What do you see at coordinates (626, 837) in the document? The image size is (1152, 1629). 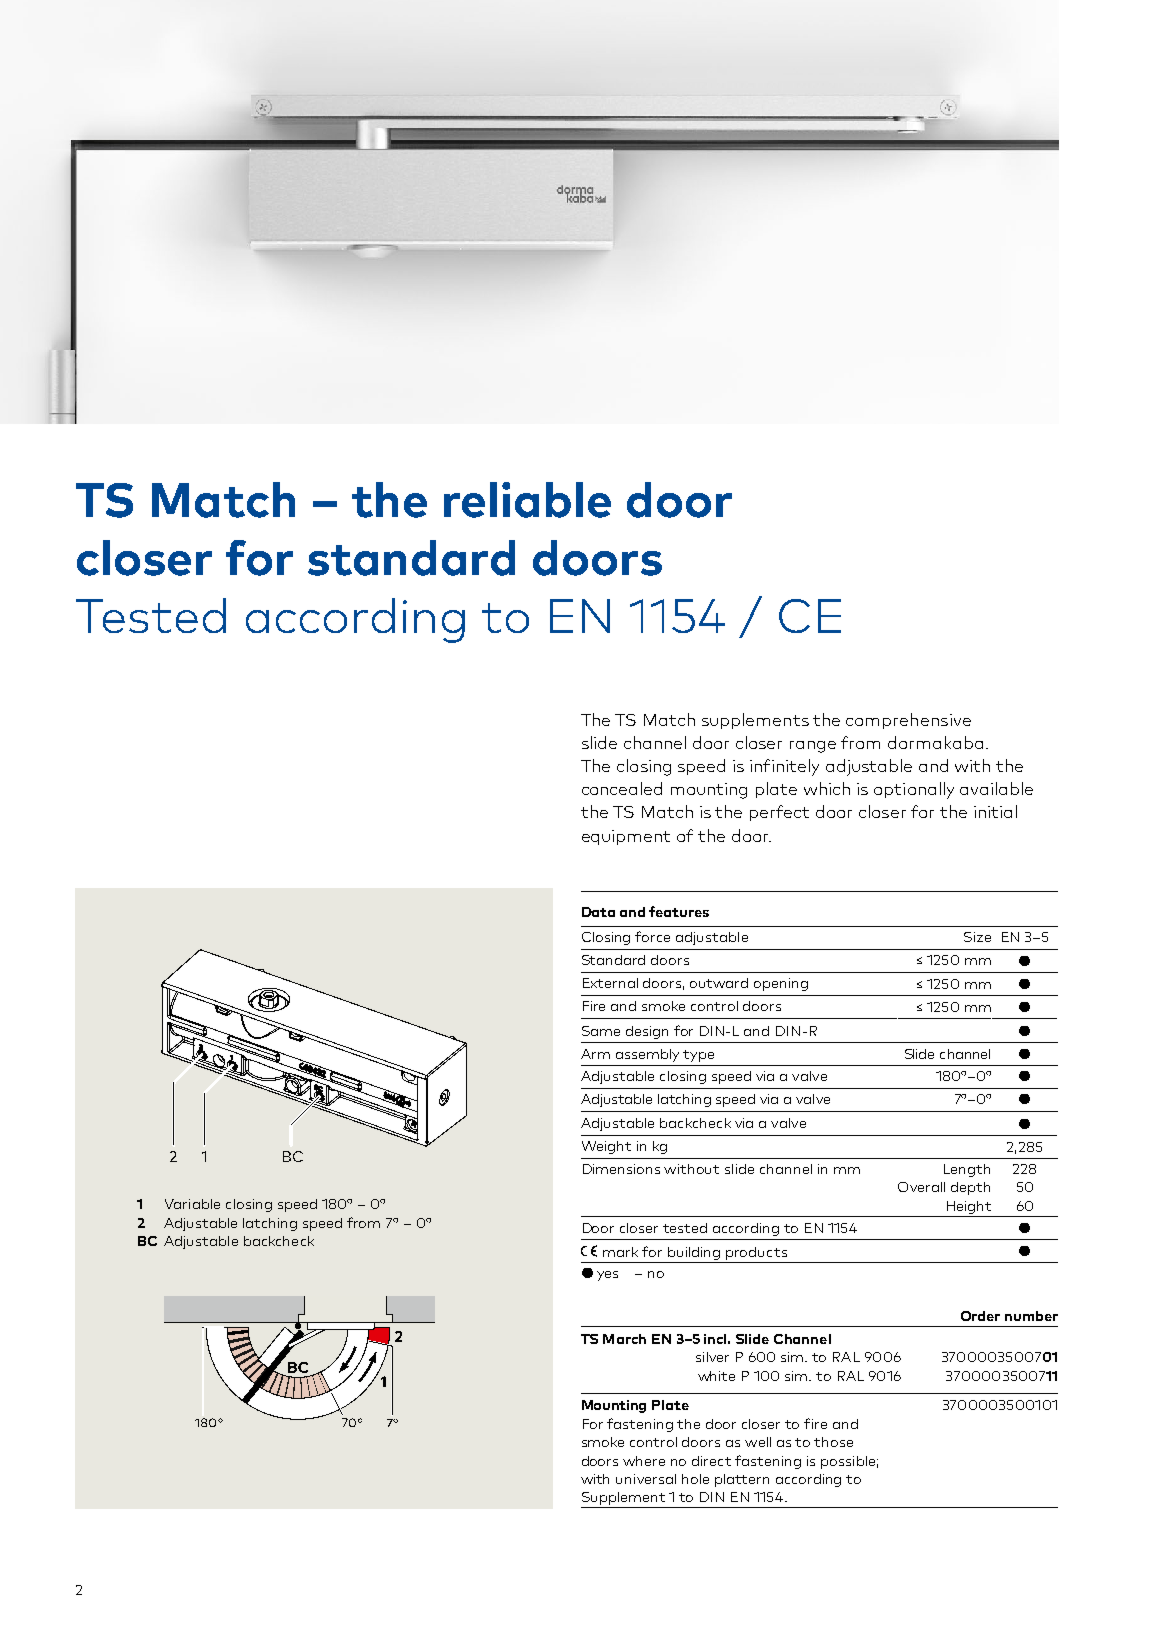 I see `equipment` at bounding box center [626, 837].
